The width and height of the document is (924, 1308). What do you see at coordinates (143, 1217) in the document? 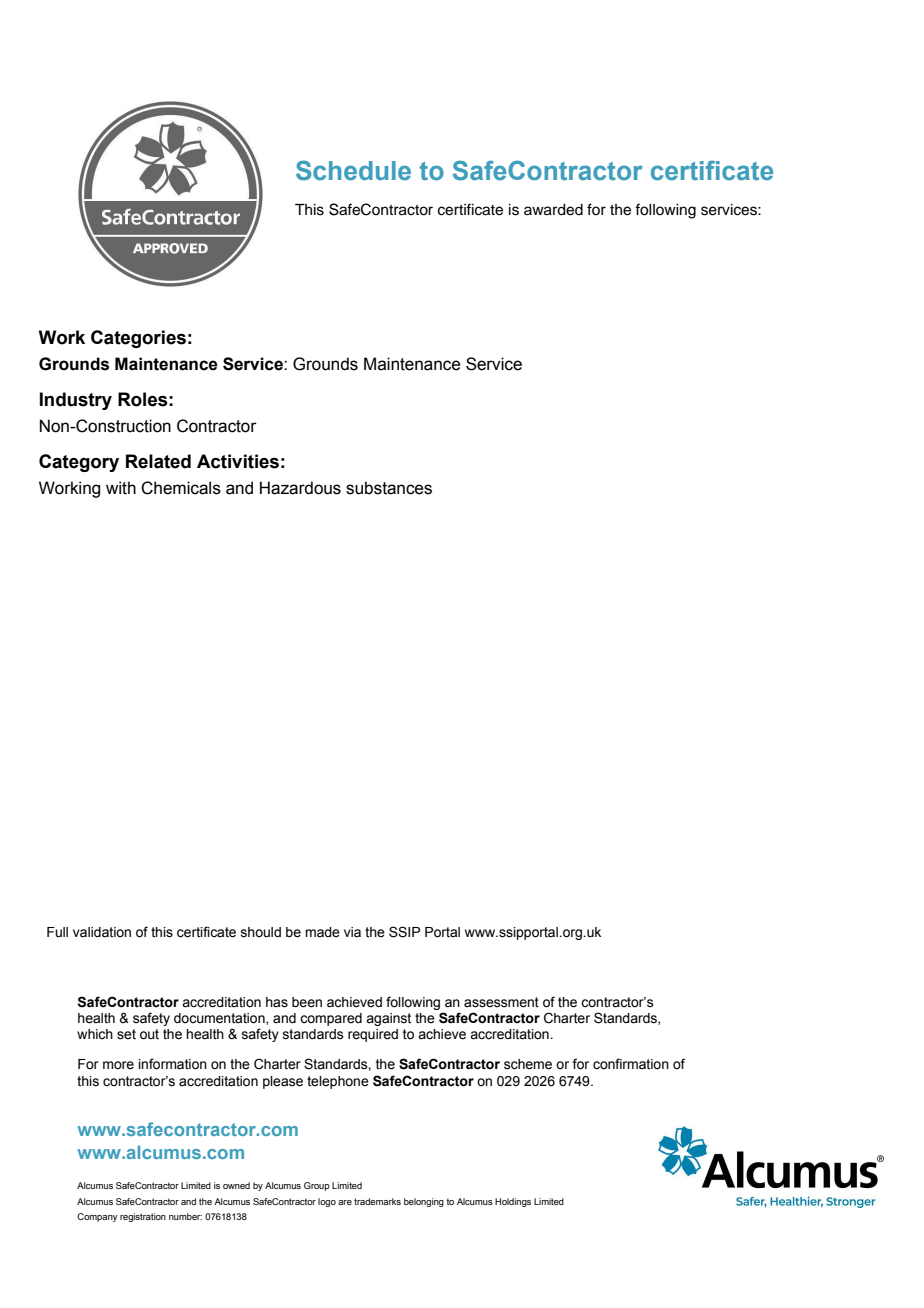
I see `registration` at bounding box center [143, 1217].
